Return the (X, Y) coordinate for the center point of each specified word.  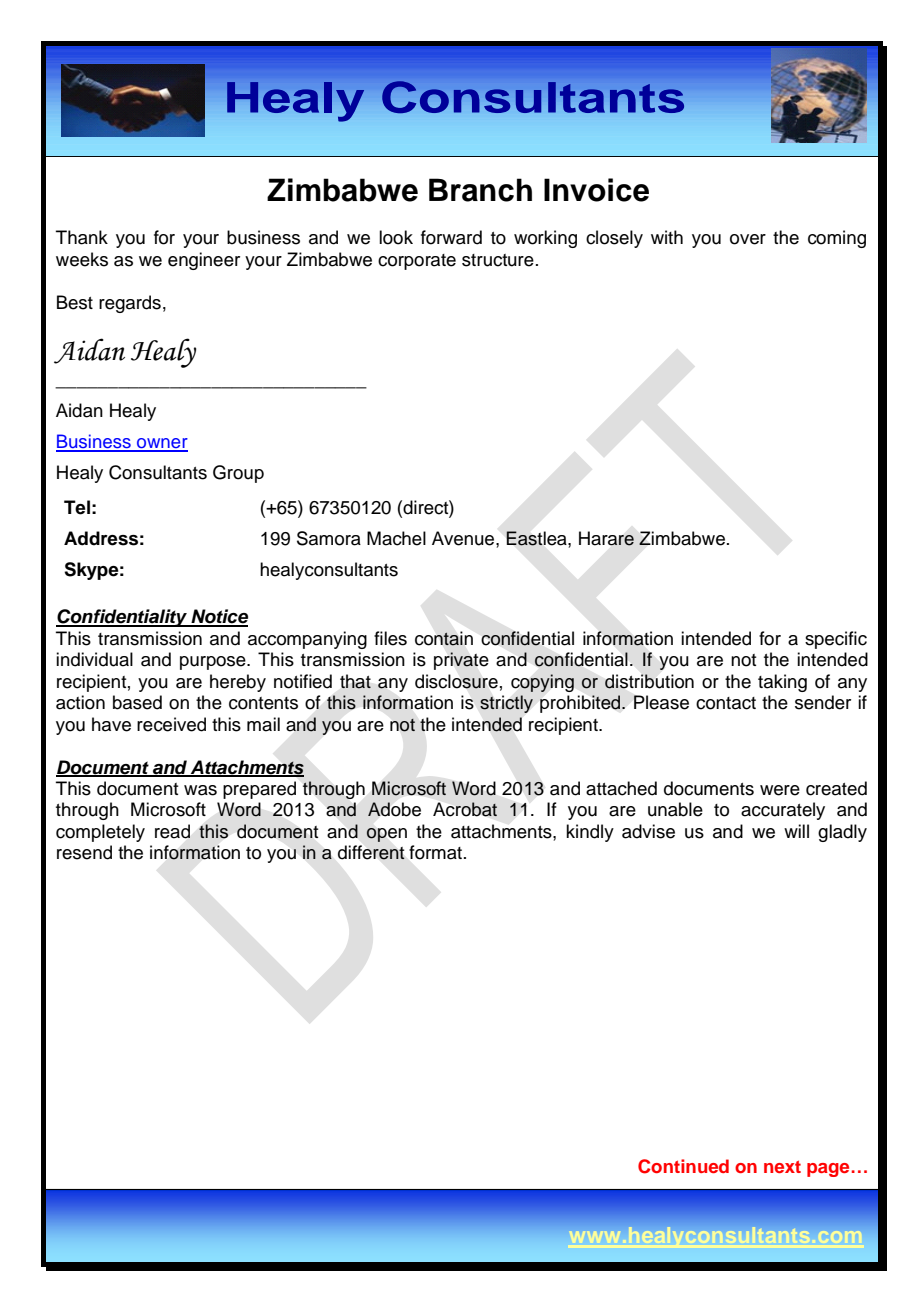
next (782, 1167)
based (137, 702)
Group (238, 474)
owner (161, 444)
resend (84, 852)
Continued (683, 1166)
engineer (204, 261)
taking (782, 683)
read (172, 831)
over (748, 239)
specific (836, 640)
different (371, 852)
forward (451, 237)
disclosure (456, 681)
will (796, 831)
